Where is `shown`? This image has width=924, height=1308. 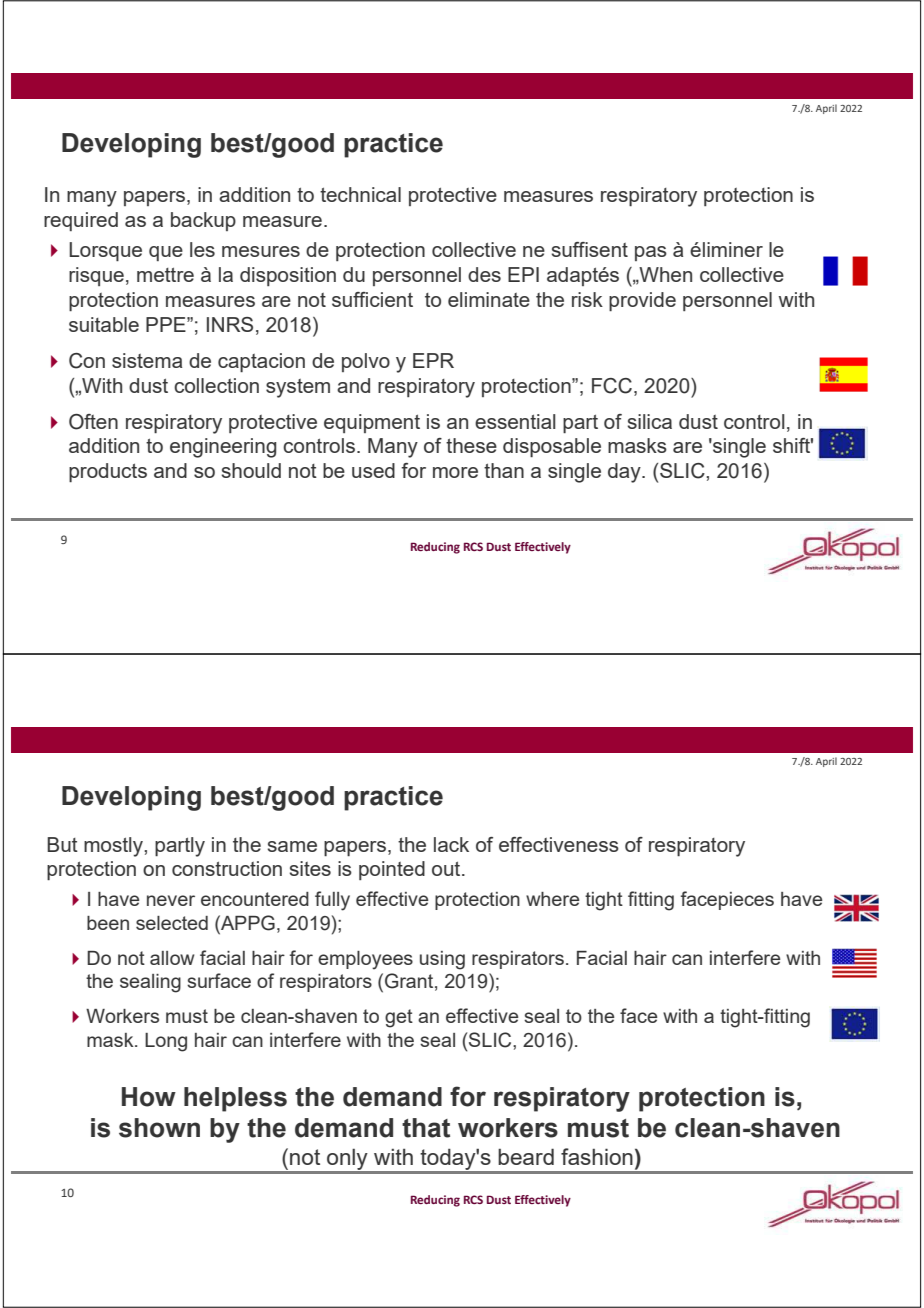
shown is located at coordinates (159, 1128).
